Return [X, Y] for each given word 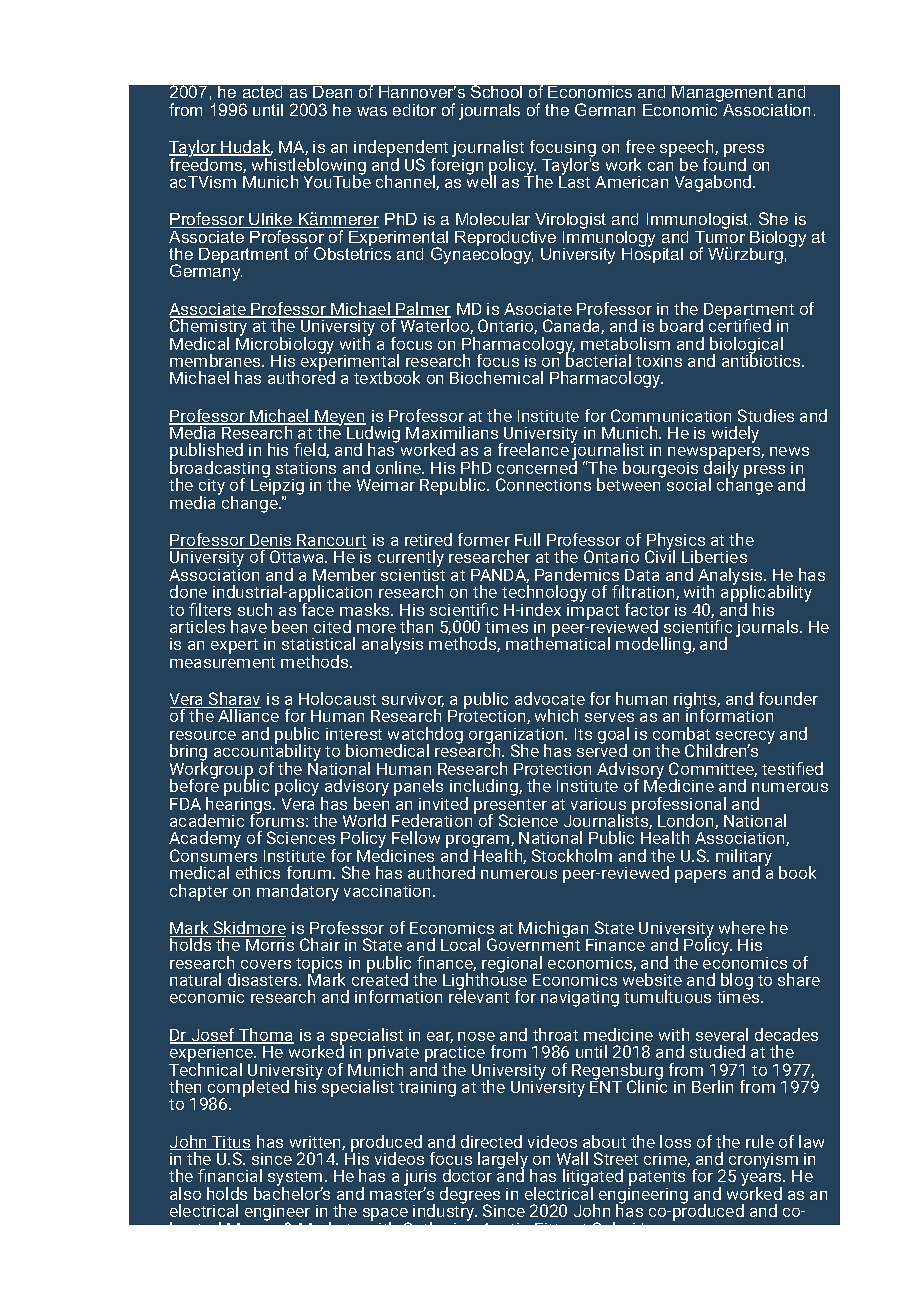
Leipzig [277, 487]
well [481, 180]
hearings [239, 805]
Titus [230, 1143]
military [744, 858]
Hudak [246, 148]
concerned [537, 466]
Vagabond [714, 183]
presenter [510, 807]
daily [721, 470]
